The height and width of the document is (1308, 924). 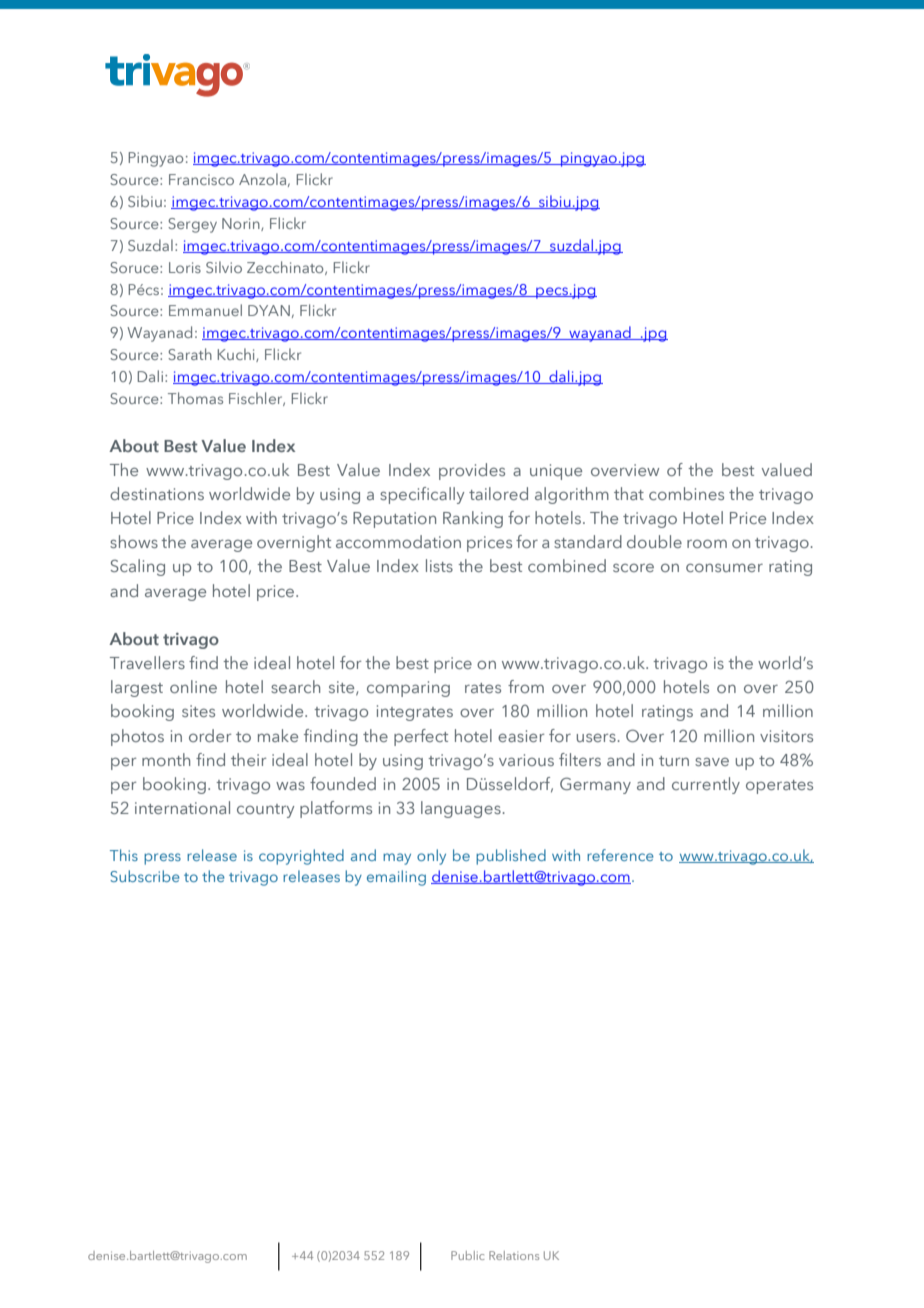 What do you see at coordinates (468, 1255) in the document?
I see `Public` at bounding box center [468, 1255].
